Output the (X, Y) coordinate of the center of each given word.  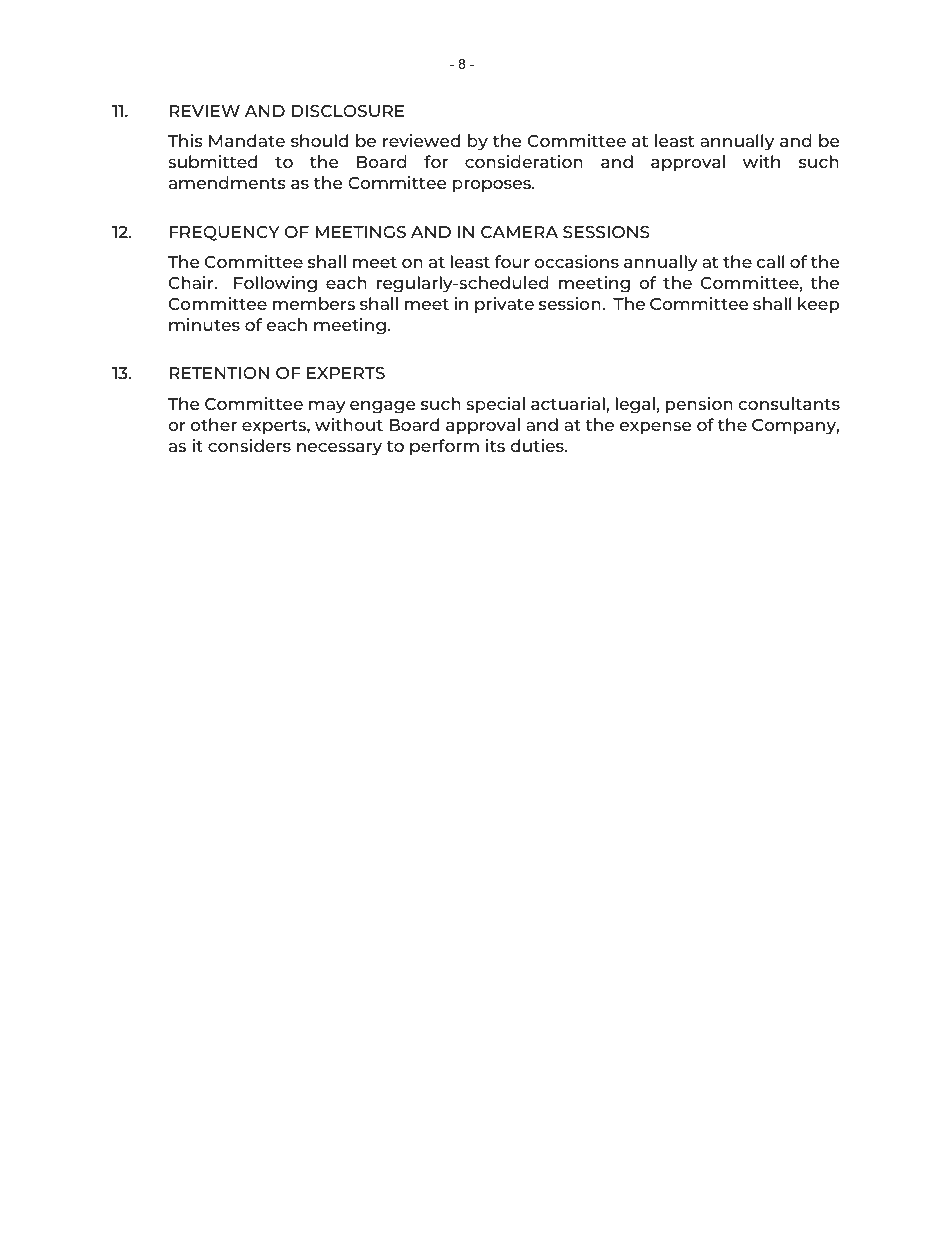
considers (249, 445)
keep (818, 305)
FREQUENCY (224, 233)
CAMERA (519, 232)
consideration (524, 161)
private (504, 305)
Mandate (247, 140)
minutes (204, 324)
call (770, 261)
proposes (493, 186)
